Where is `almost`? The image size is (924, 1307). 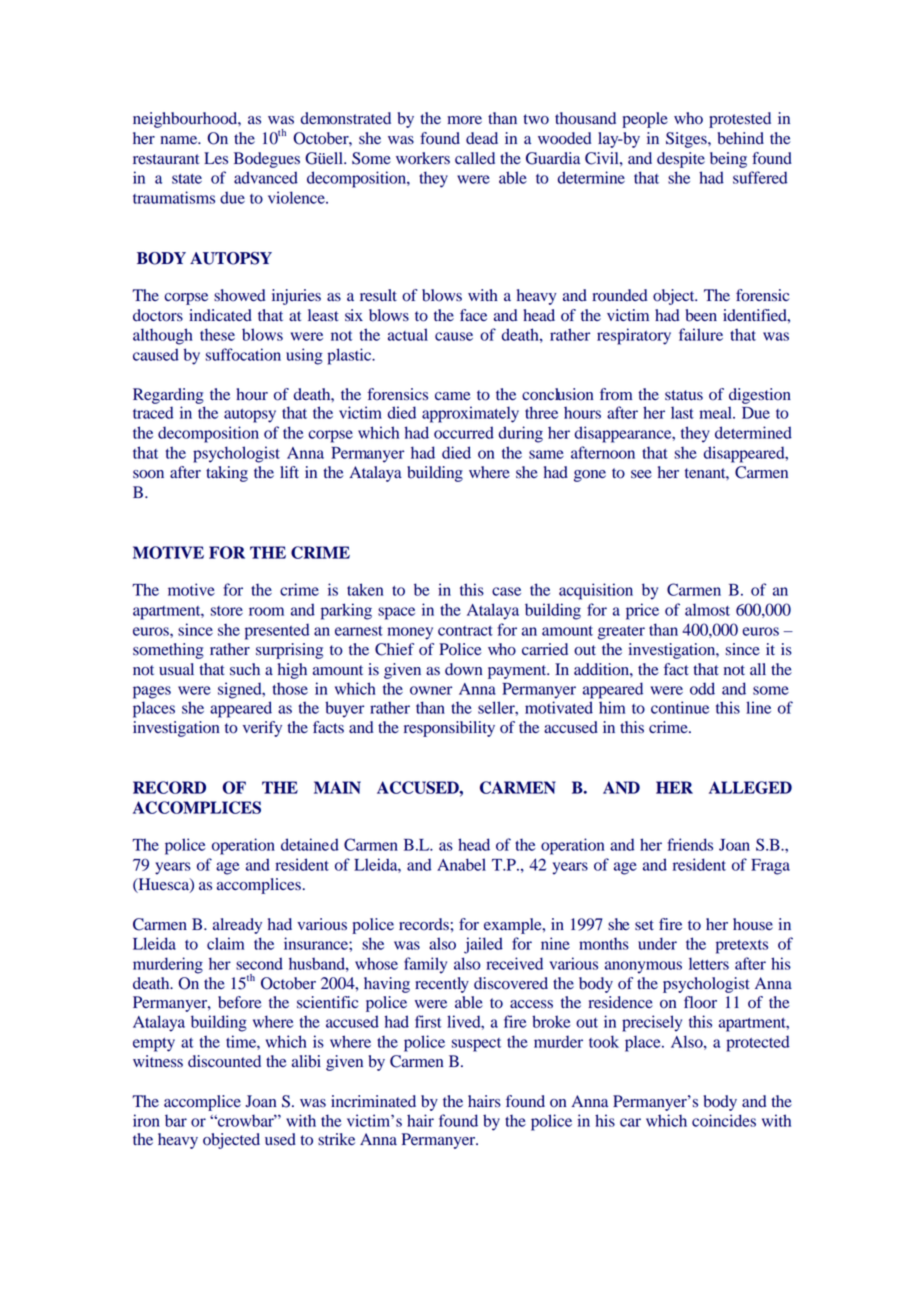
almost is located at coordinates (707, 609).
